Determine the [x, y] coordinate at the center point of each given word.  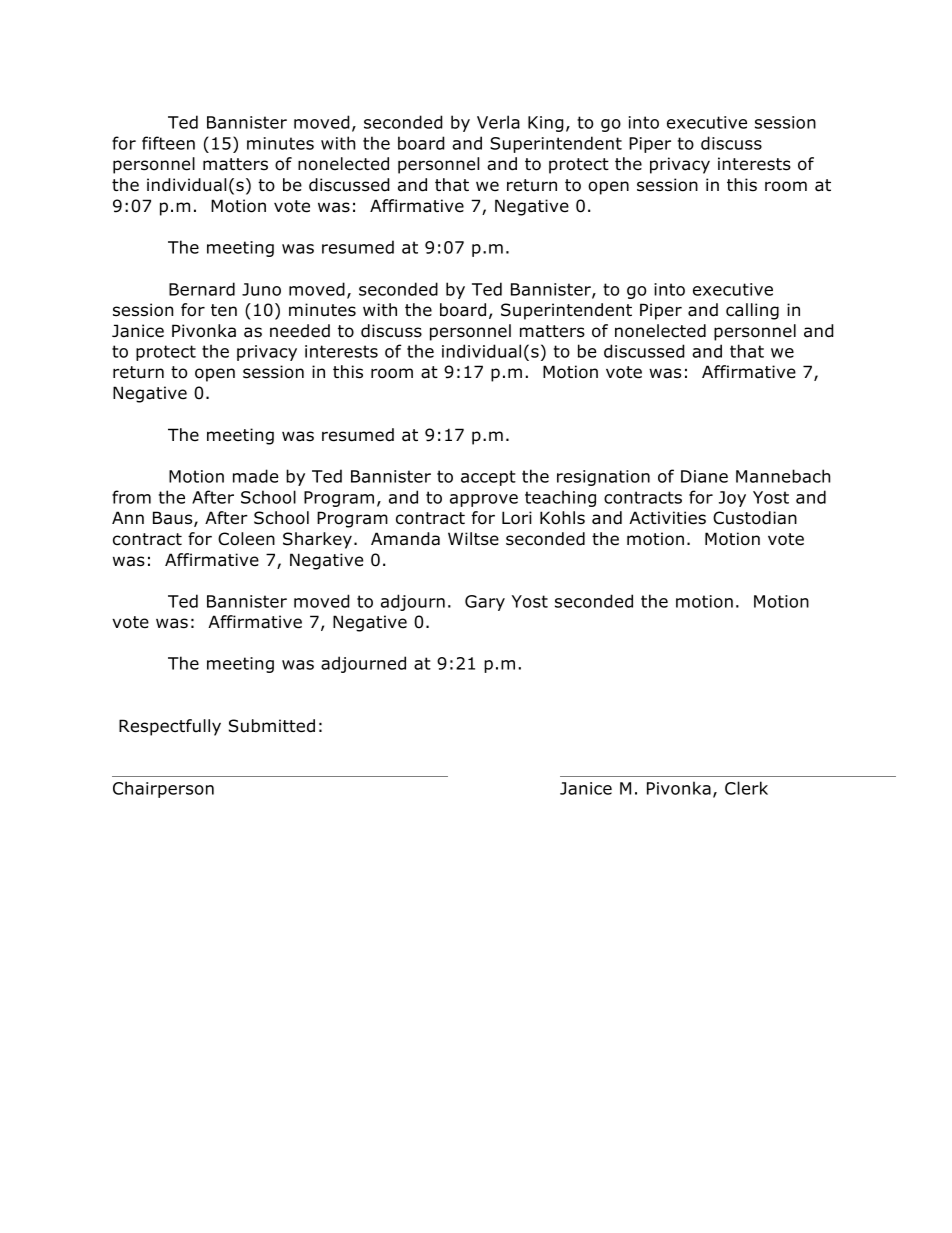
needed [300, 331]
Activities [667, 518]
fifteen [168, 143]
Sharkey [317, 540]
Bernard [202, 289]
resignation [603, 478]
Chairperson [163, 789]
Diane [704, 476]
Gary [485, 603]
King [546, 124]
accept [488, 478]
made [255, 476]
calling [752, 311]
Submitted [272, 726]
